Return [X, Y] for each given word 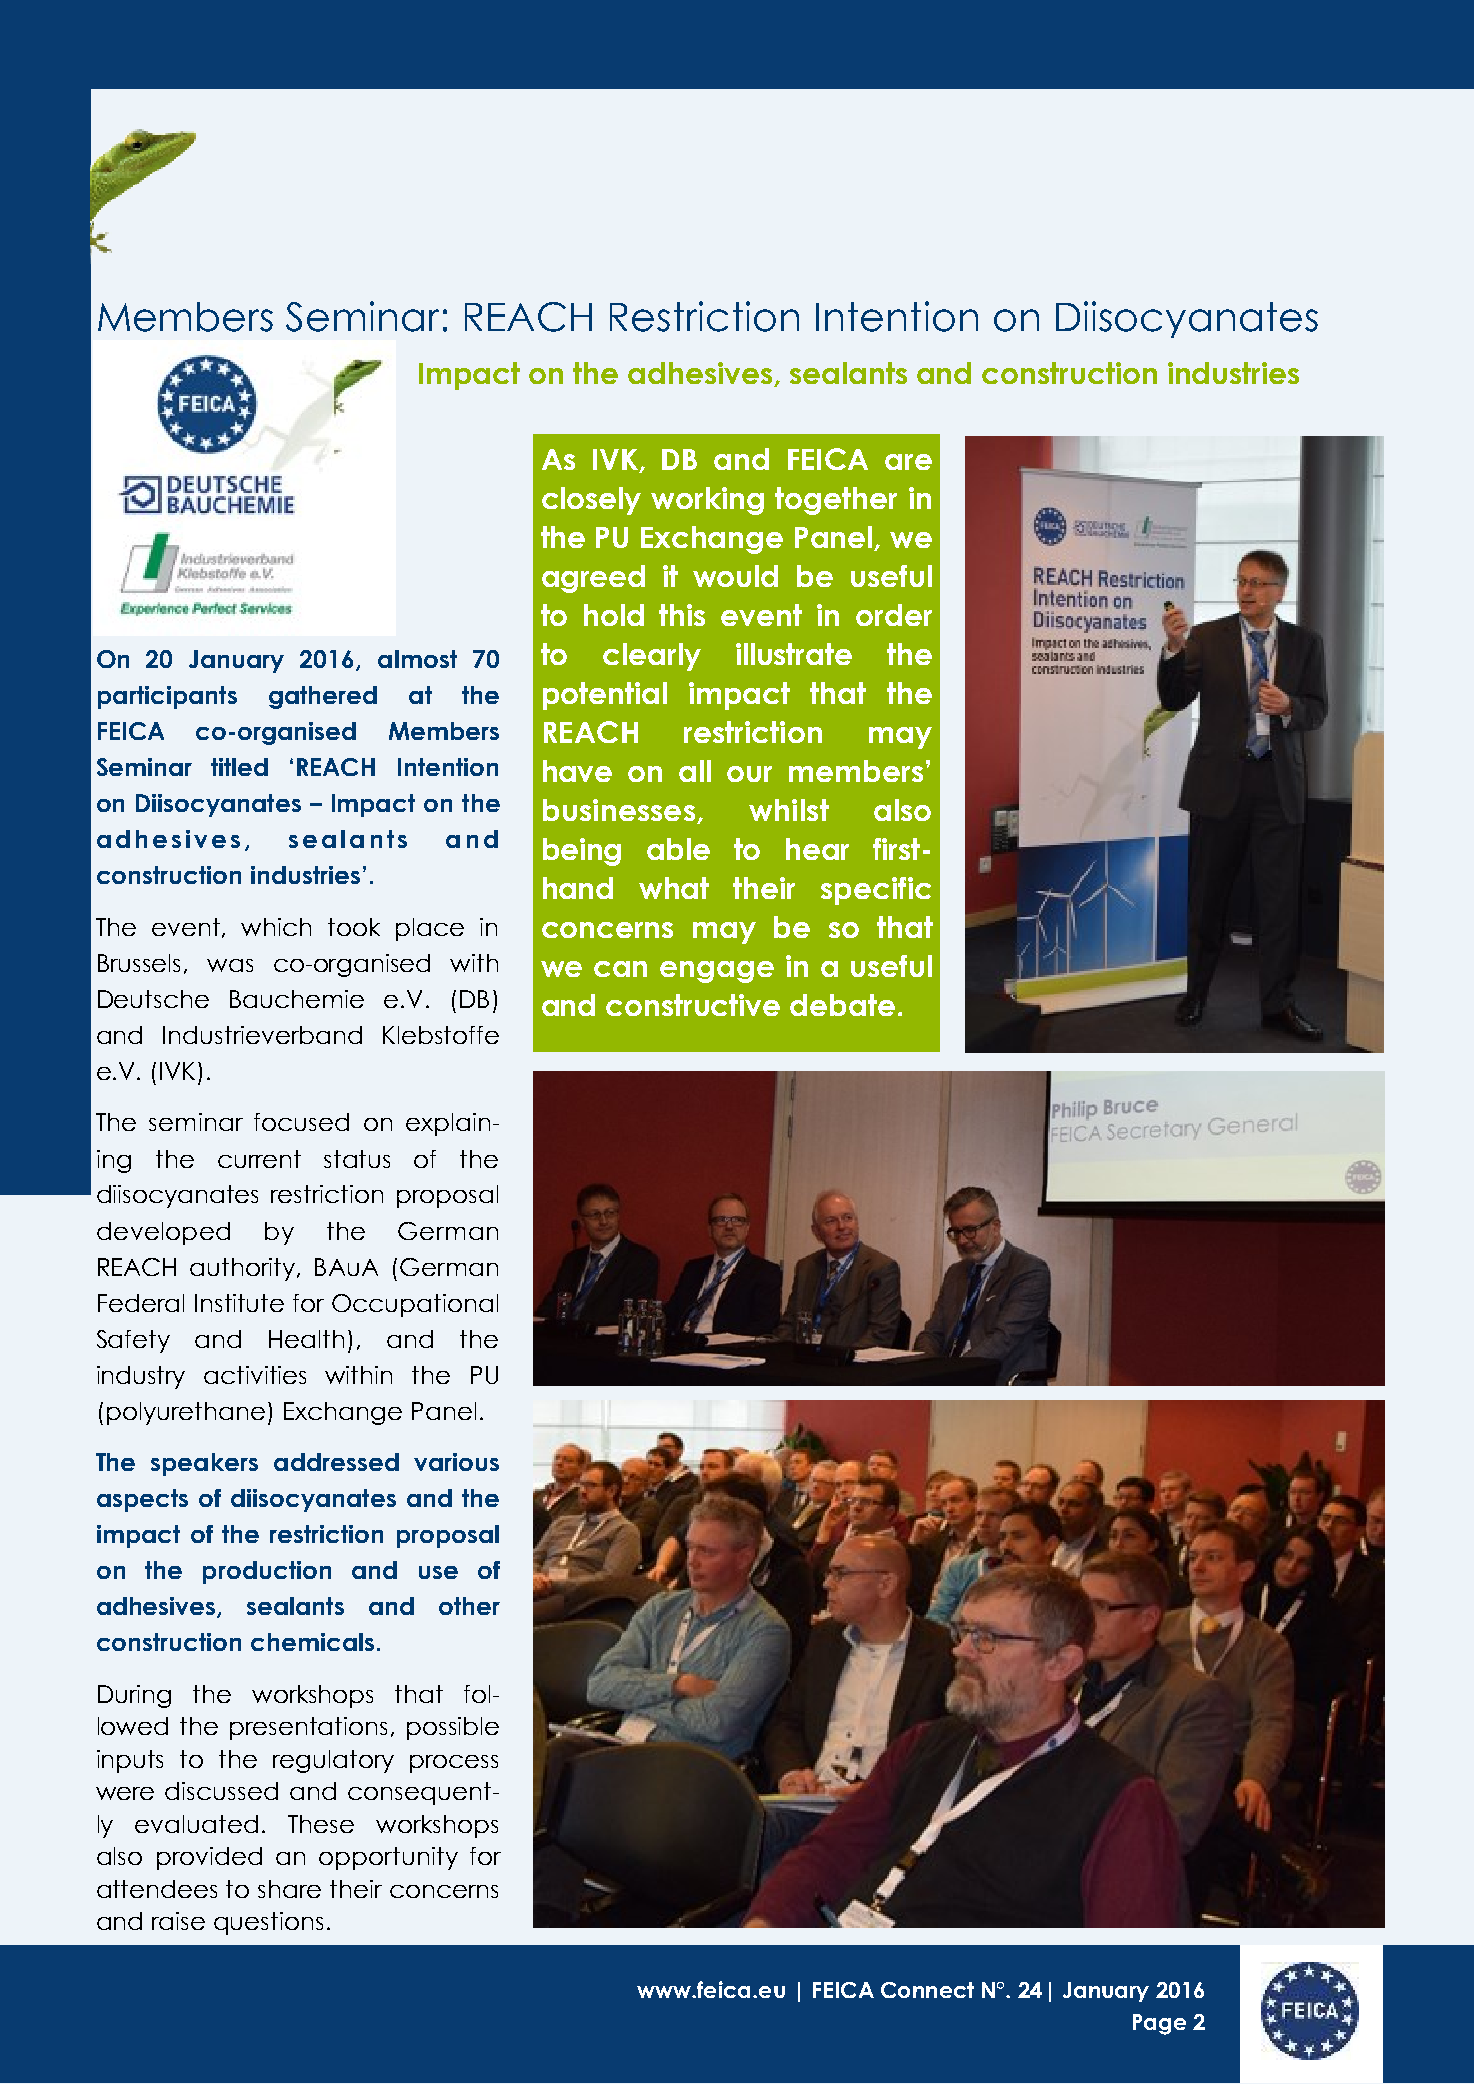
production [267, 1572]
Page [1159, 2024]
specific [876, 891]
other [469, 1606]
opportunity [388, 1858]
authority [244, 1269]
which [276, 927]
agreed [593, 579]
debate [842, 1005]
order [894, 615]
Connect [927, 1990]
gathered [323, 697]
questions [268, 1923]
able [678, 849]
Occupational [415, 1305]
